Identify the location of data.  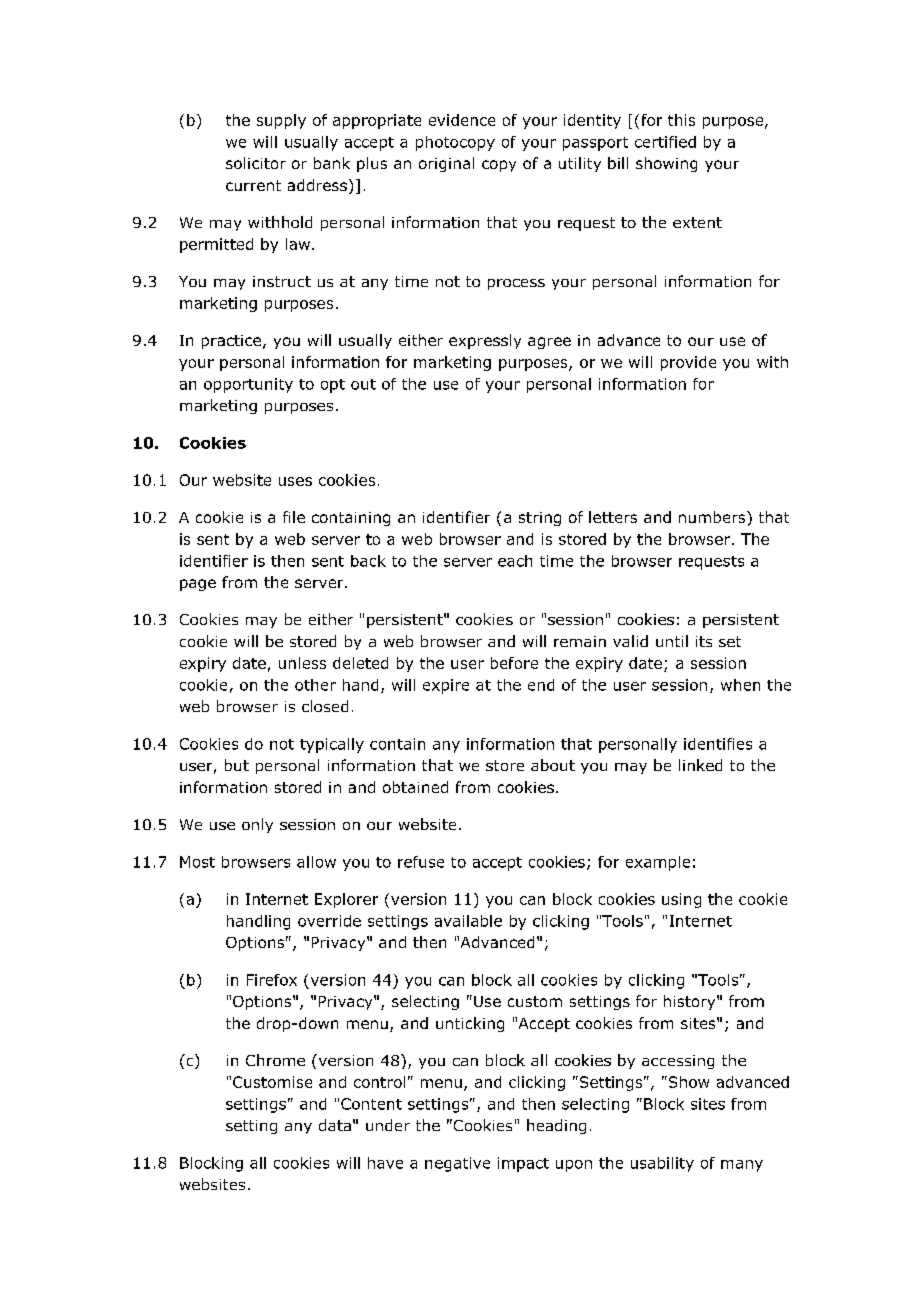
(335, 1125).
